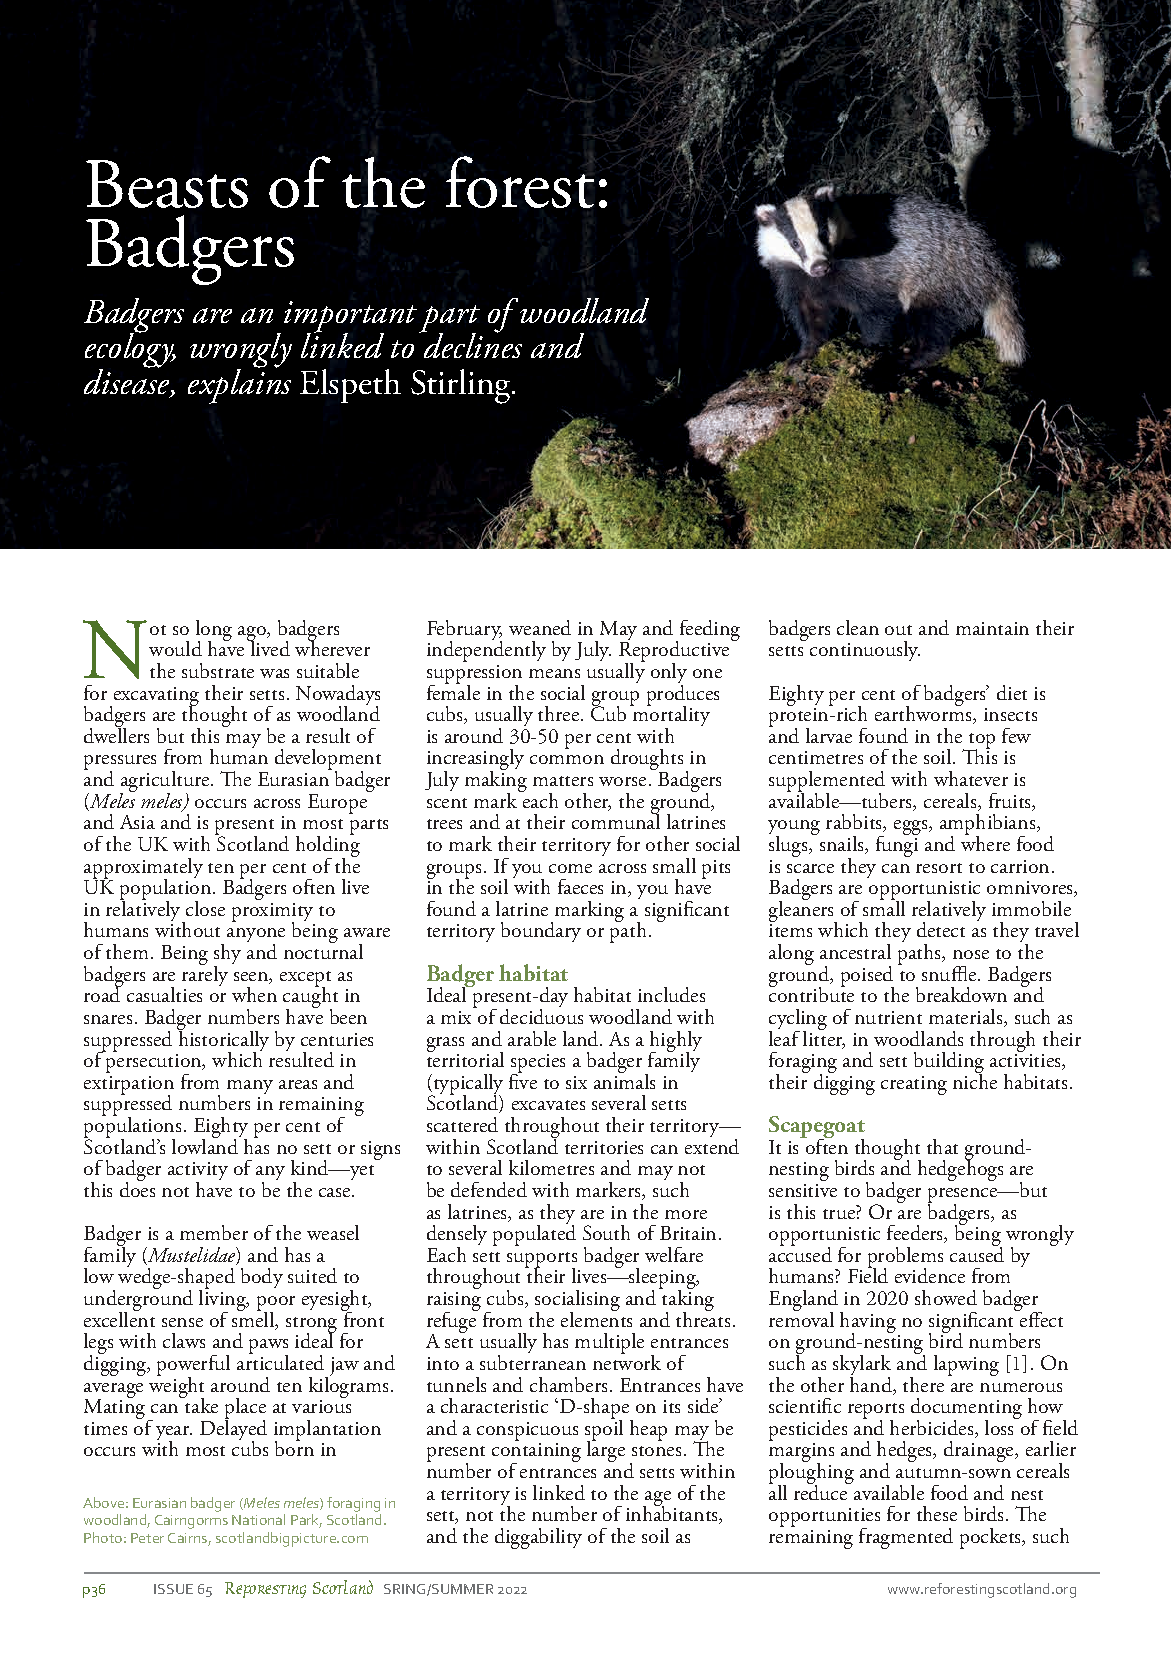 This page has width=1171, height=1655. I want to click on territories, so click(604, 1147).
